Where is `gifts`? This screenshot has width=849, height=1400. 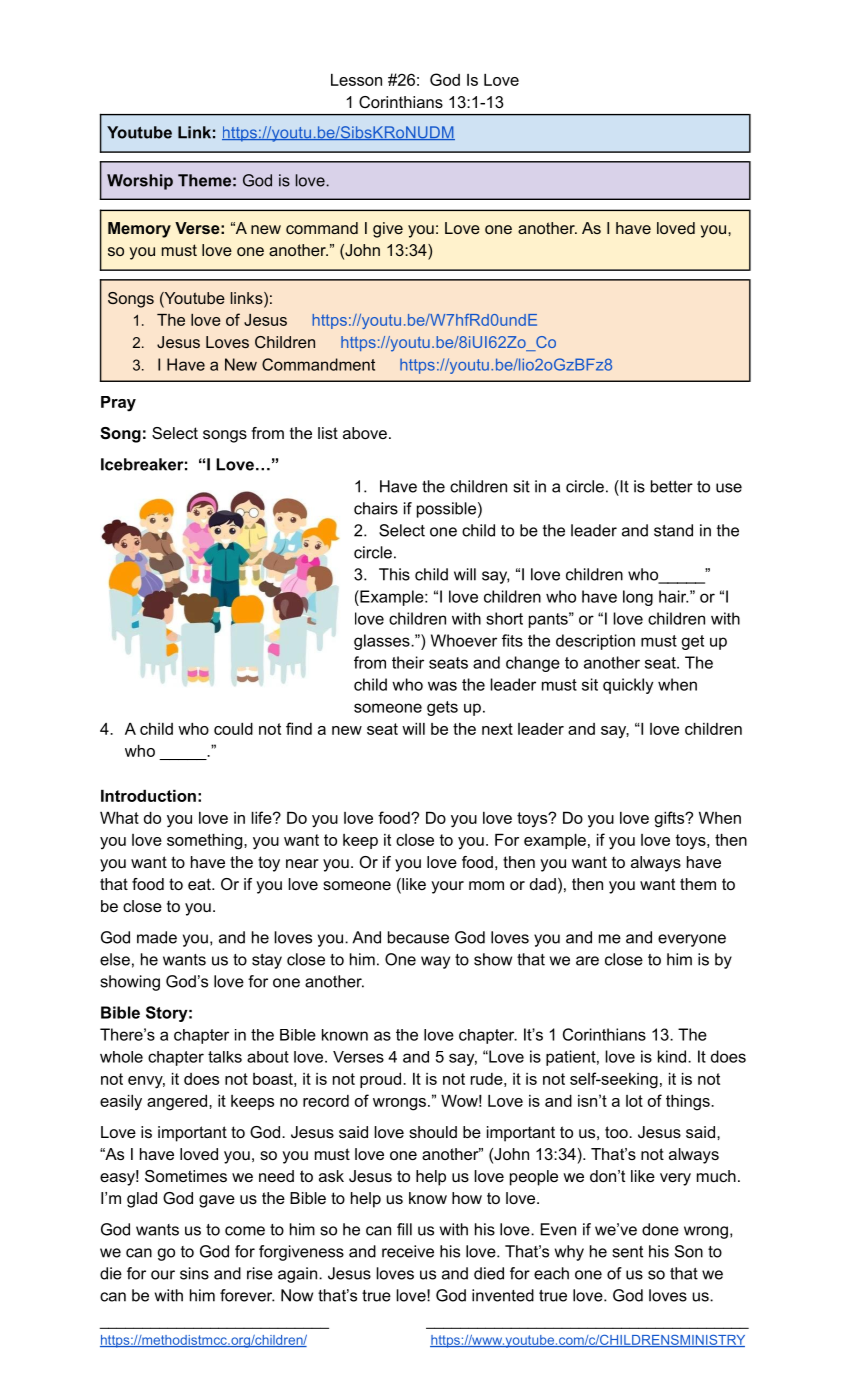
gifts is located at coordinates (670, 819).
